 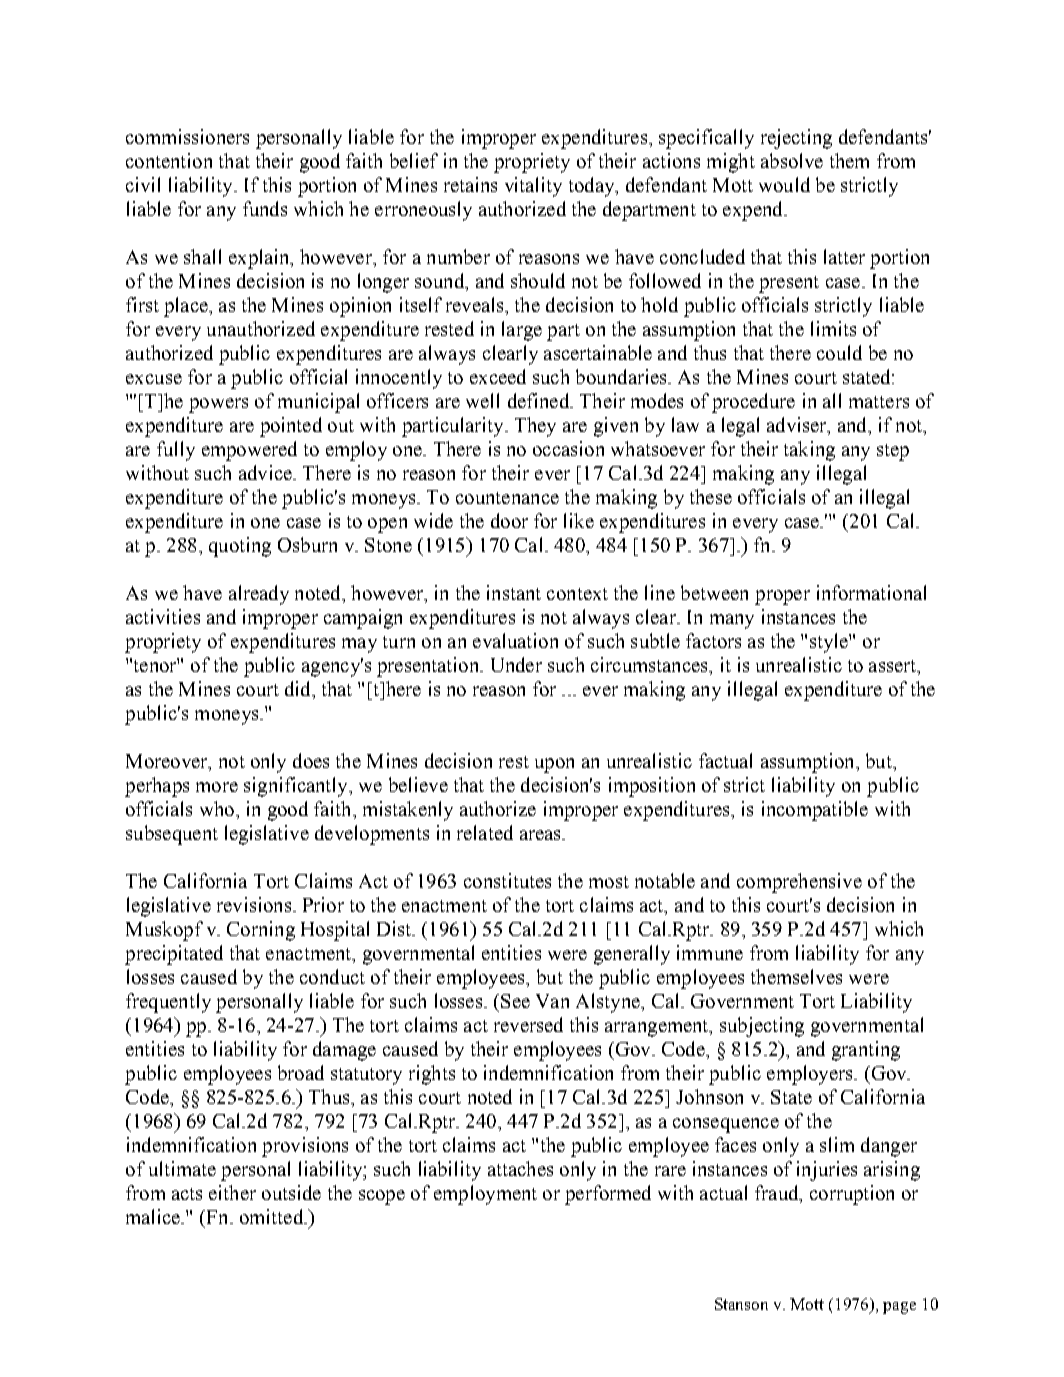 What do you see at coordinates (608, 1195) in the screenshot?
I see `performed` at bounding box center [608, 1195].
